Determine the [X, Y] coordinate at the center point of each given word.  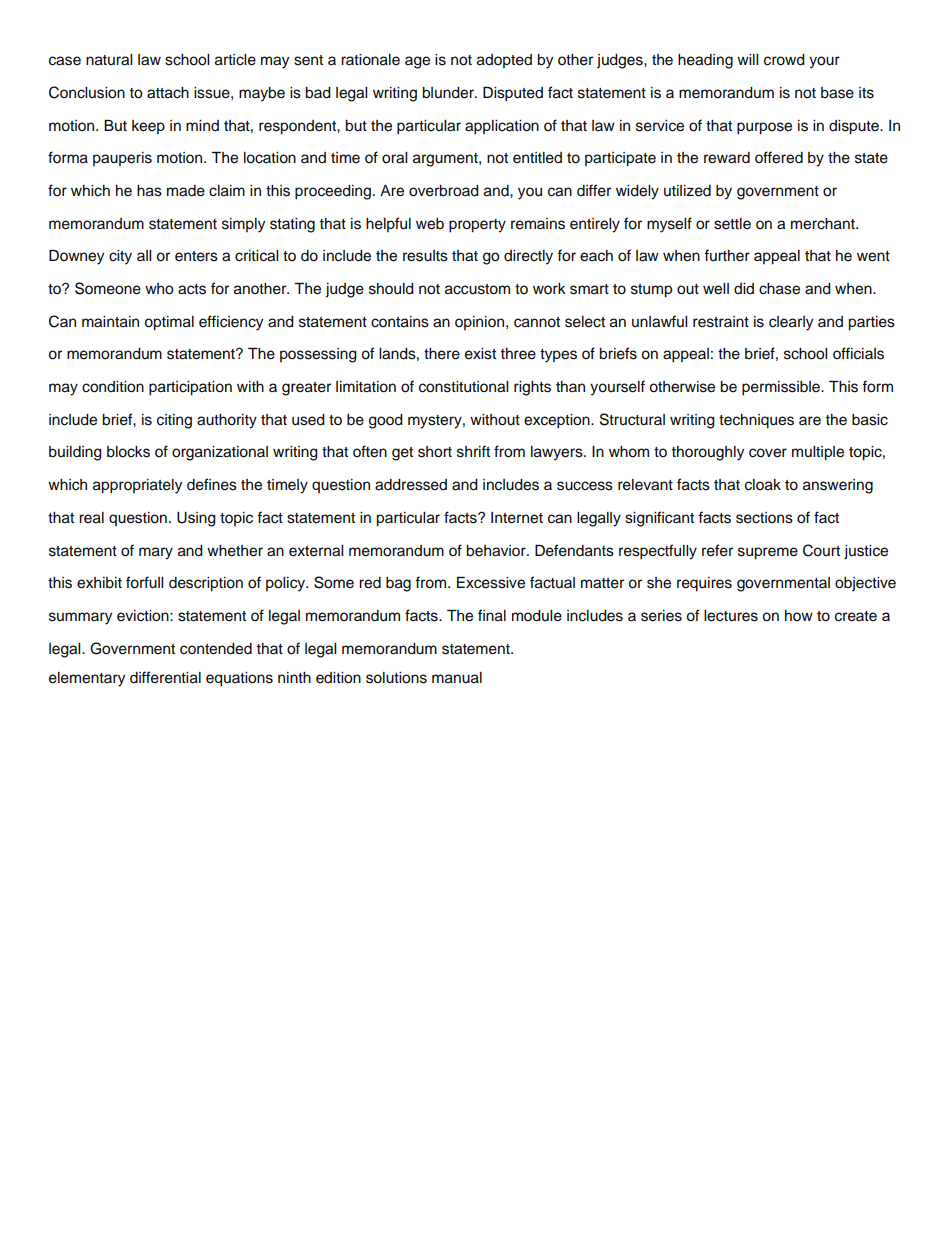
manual [457, 678]
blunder [449, 93]
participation [190, 388]
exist [480, 354]
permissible [782, 388]
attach [168, 93]
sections [764, 518]
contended [216, 649]
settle [732, 224]
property [477, 226]
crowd [784, 60]
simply [243, 225]
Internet [517, 518]
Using [196, 519]
